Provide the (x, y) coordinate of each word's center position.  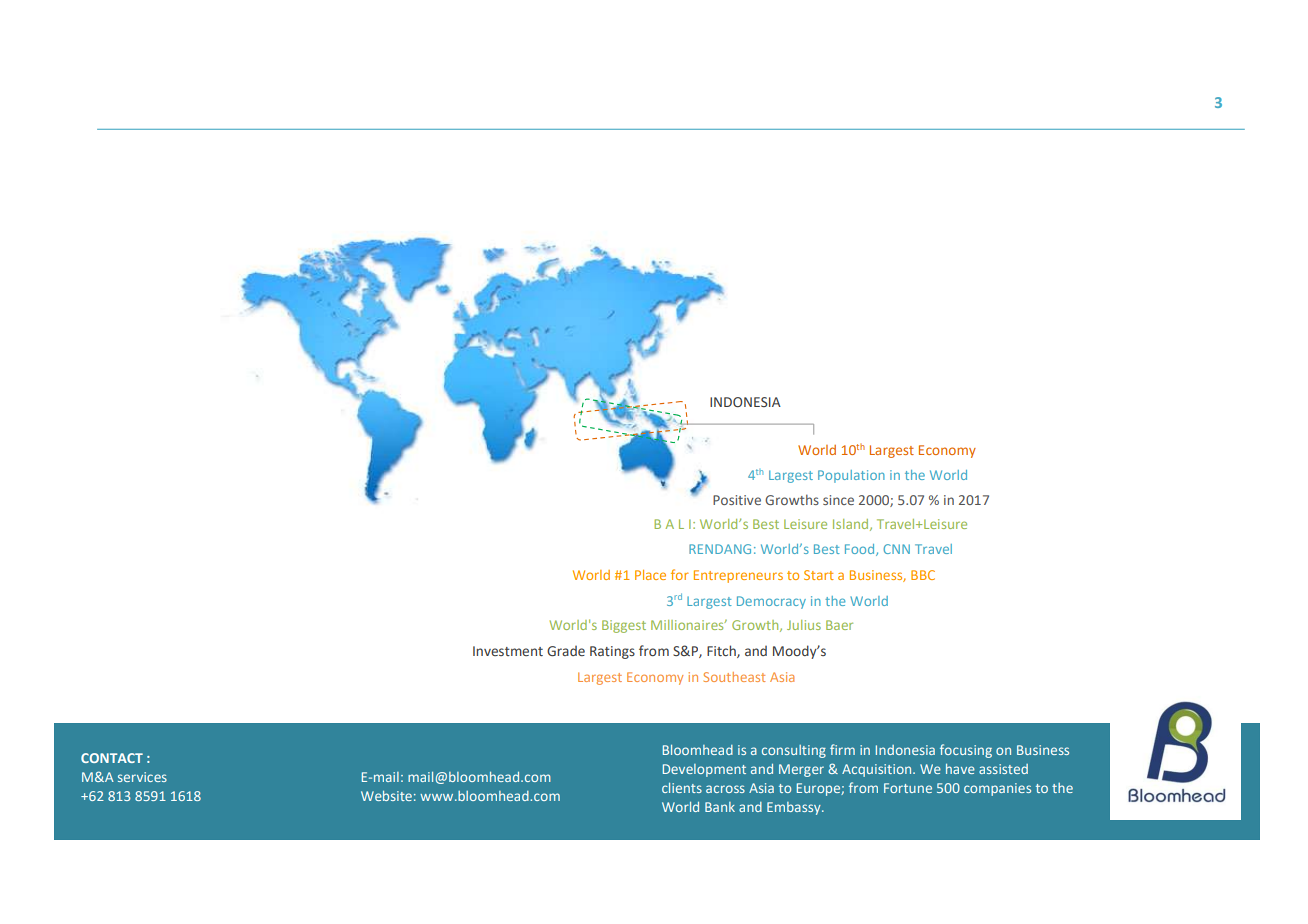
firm (842, 749)
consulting (794, 751)
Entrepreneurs (738, 576)
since (838, 500)
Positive (737, 500)
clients (682, 788)
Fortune (908, 788)
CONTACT (112, 758)
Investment (508, 651)
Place (650, 575)
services (142, 777)
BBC (923, 575)
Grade (566, 651)
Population (851, 476)
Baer (839, 625)
